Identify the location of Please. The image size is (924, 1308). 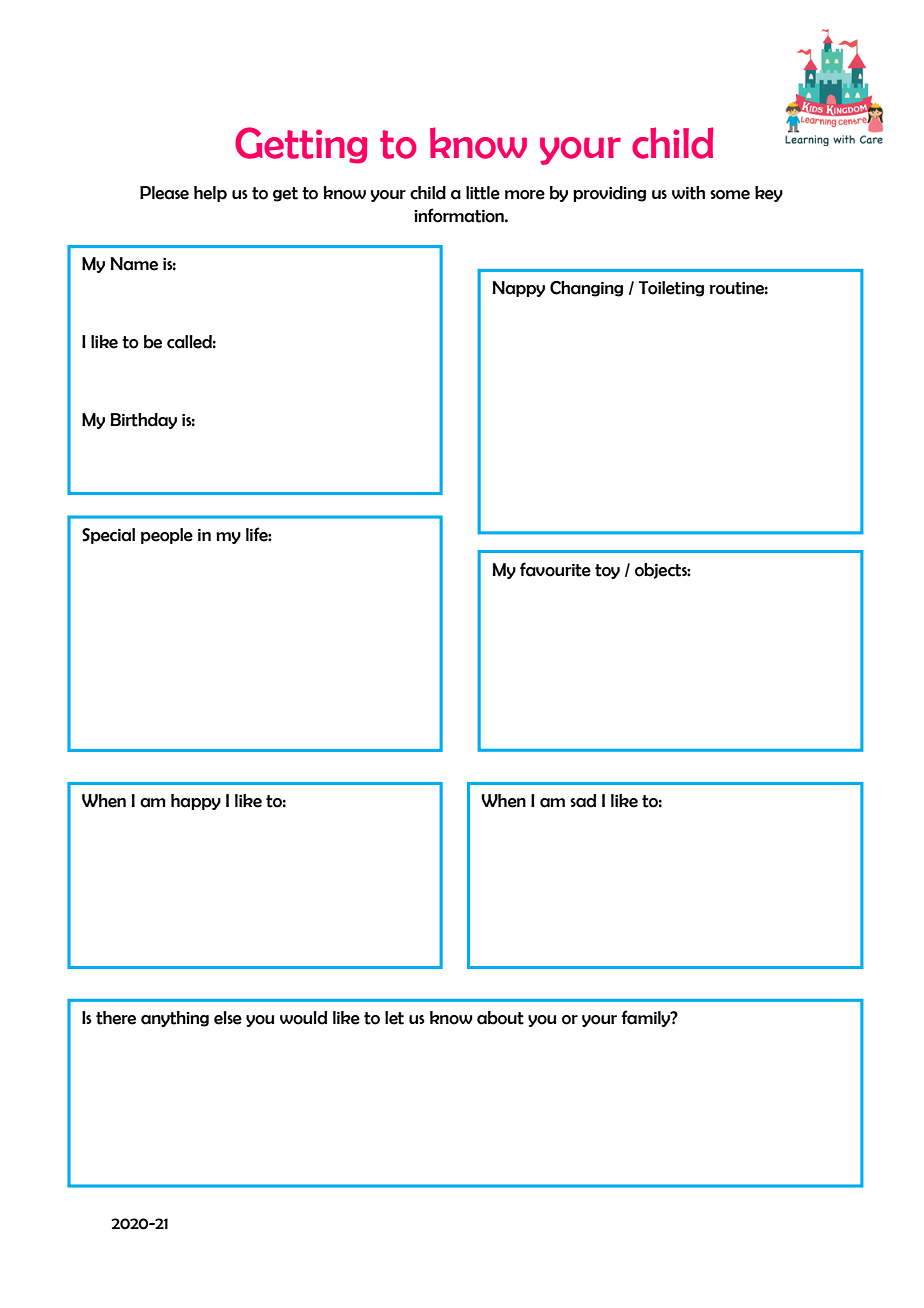
(164, 193).
